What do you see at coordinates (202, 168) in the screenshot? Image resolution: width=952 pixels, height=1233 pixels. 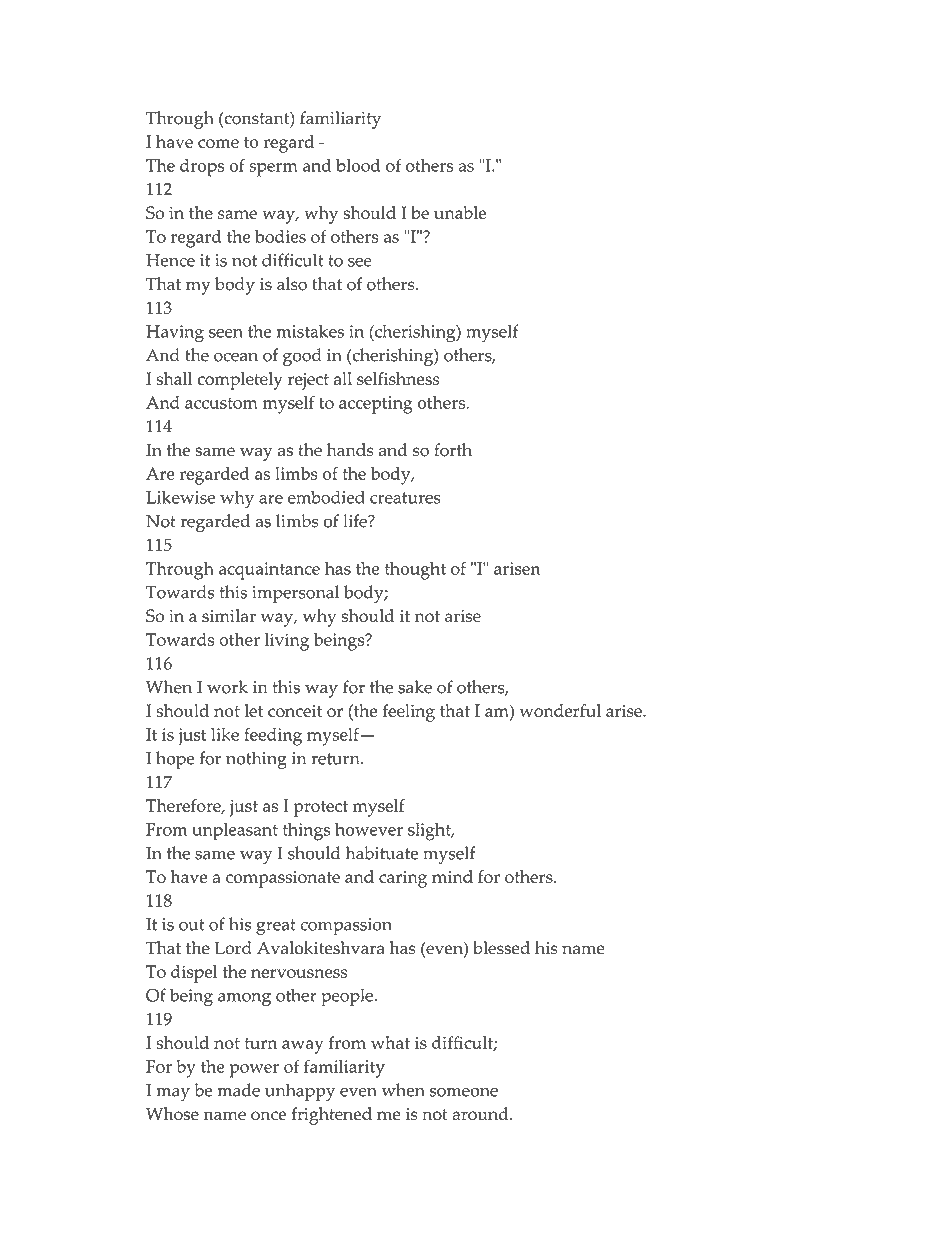 I see `drops` at bounding box center [202, 168].
